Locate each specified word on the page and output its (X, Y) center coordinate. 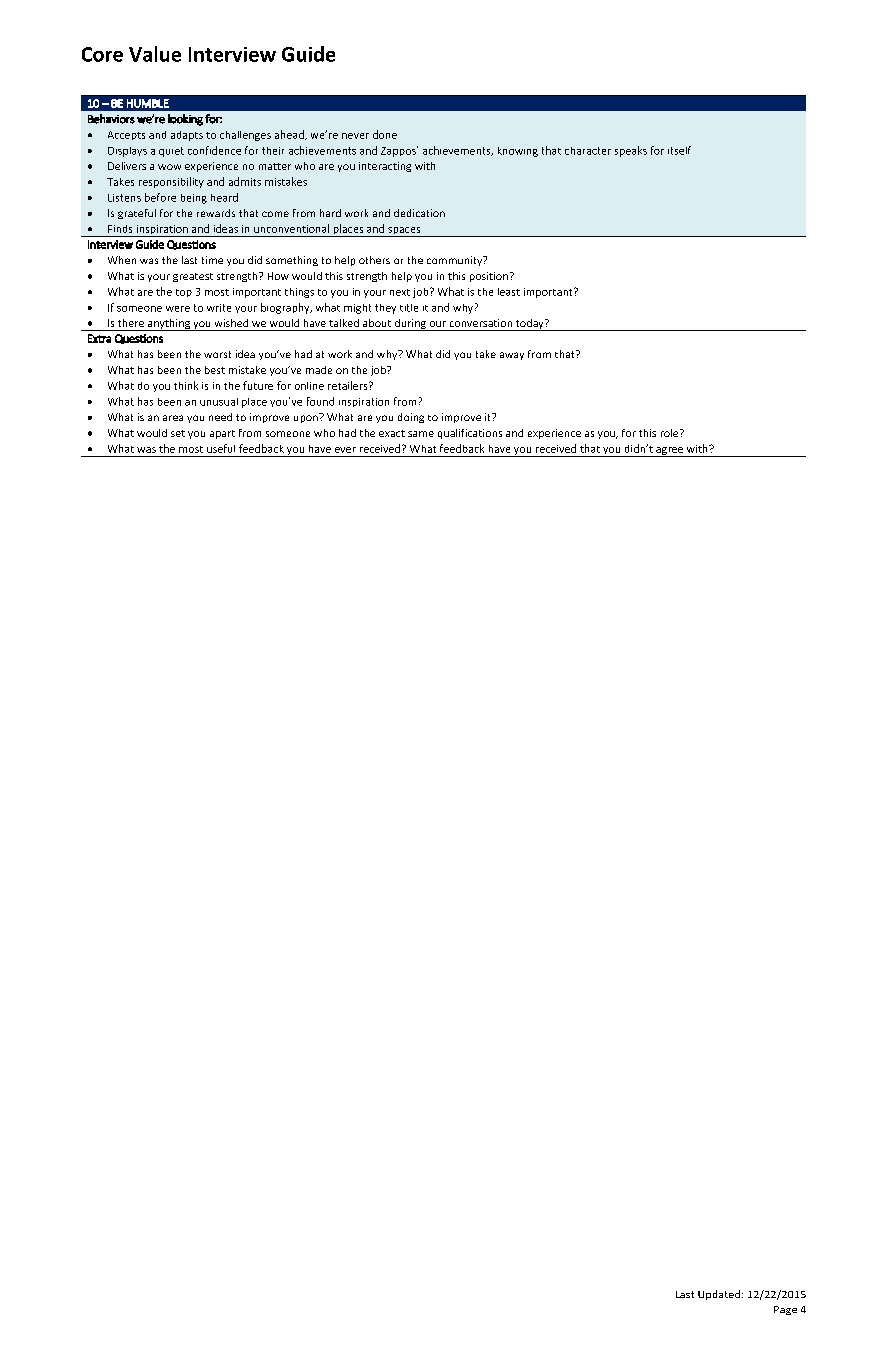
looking (185, 120)
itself (679, 150)
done (385, 134)
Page (785, 1310)
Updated (720, 1295)
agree (670, 452)
